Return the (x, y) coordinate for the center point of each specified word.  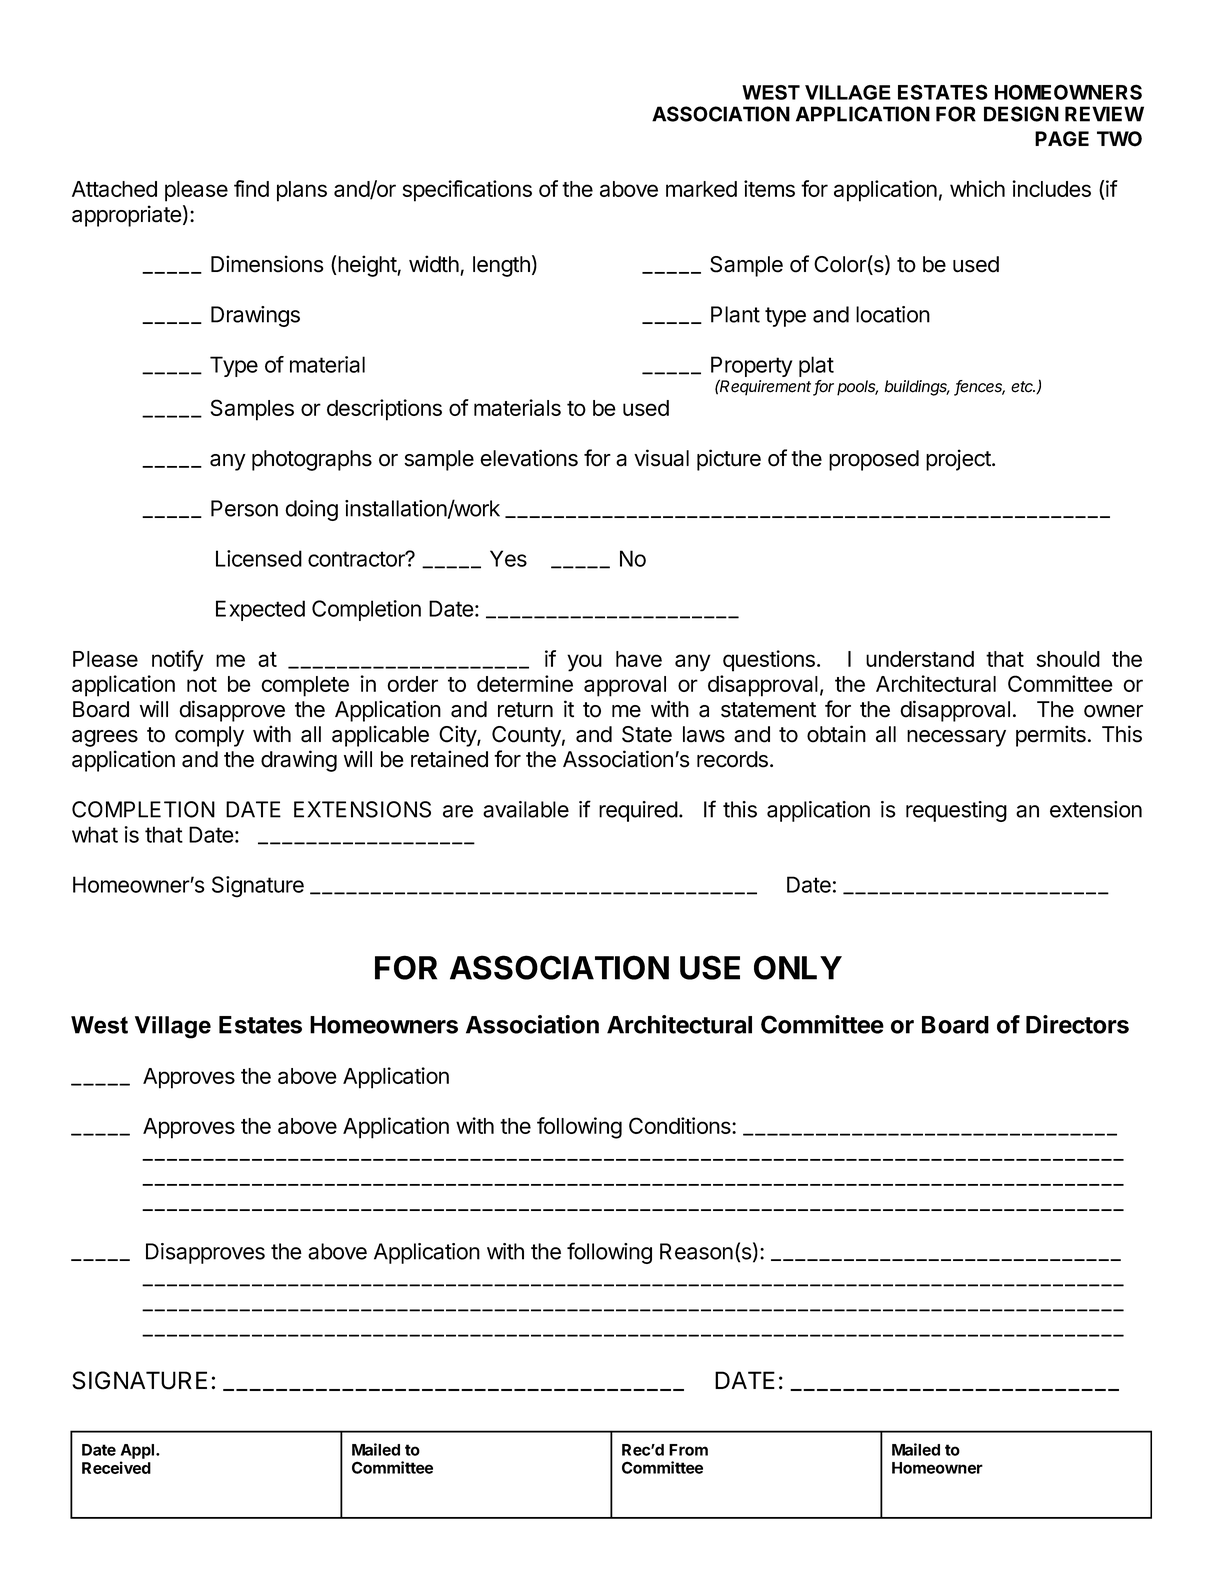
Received (116, 1467)
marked (701, 189)
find (251, 188)
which (977, 188)
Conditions (681, 1125)
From (688, 1450)
